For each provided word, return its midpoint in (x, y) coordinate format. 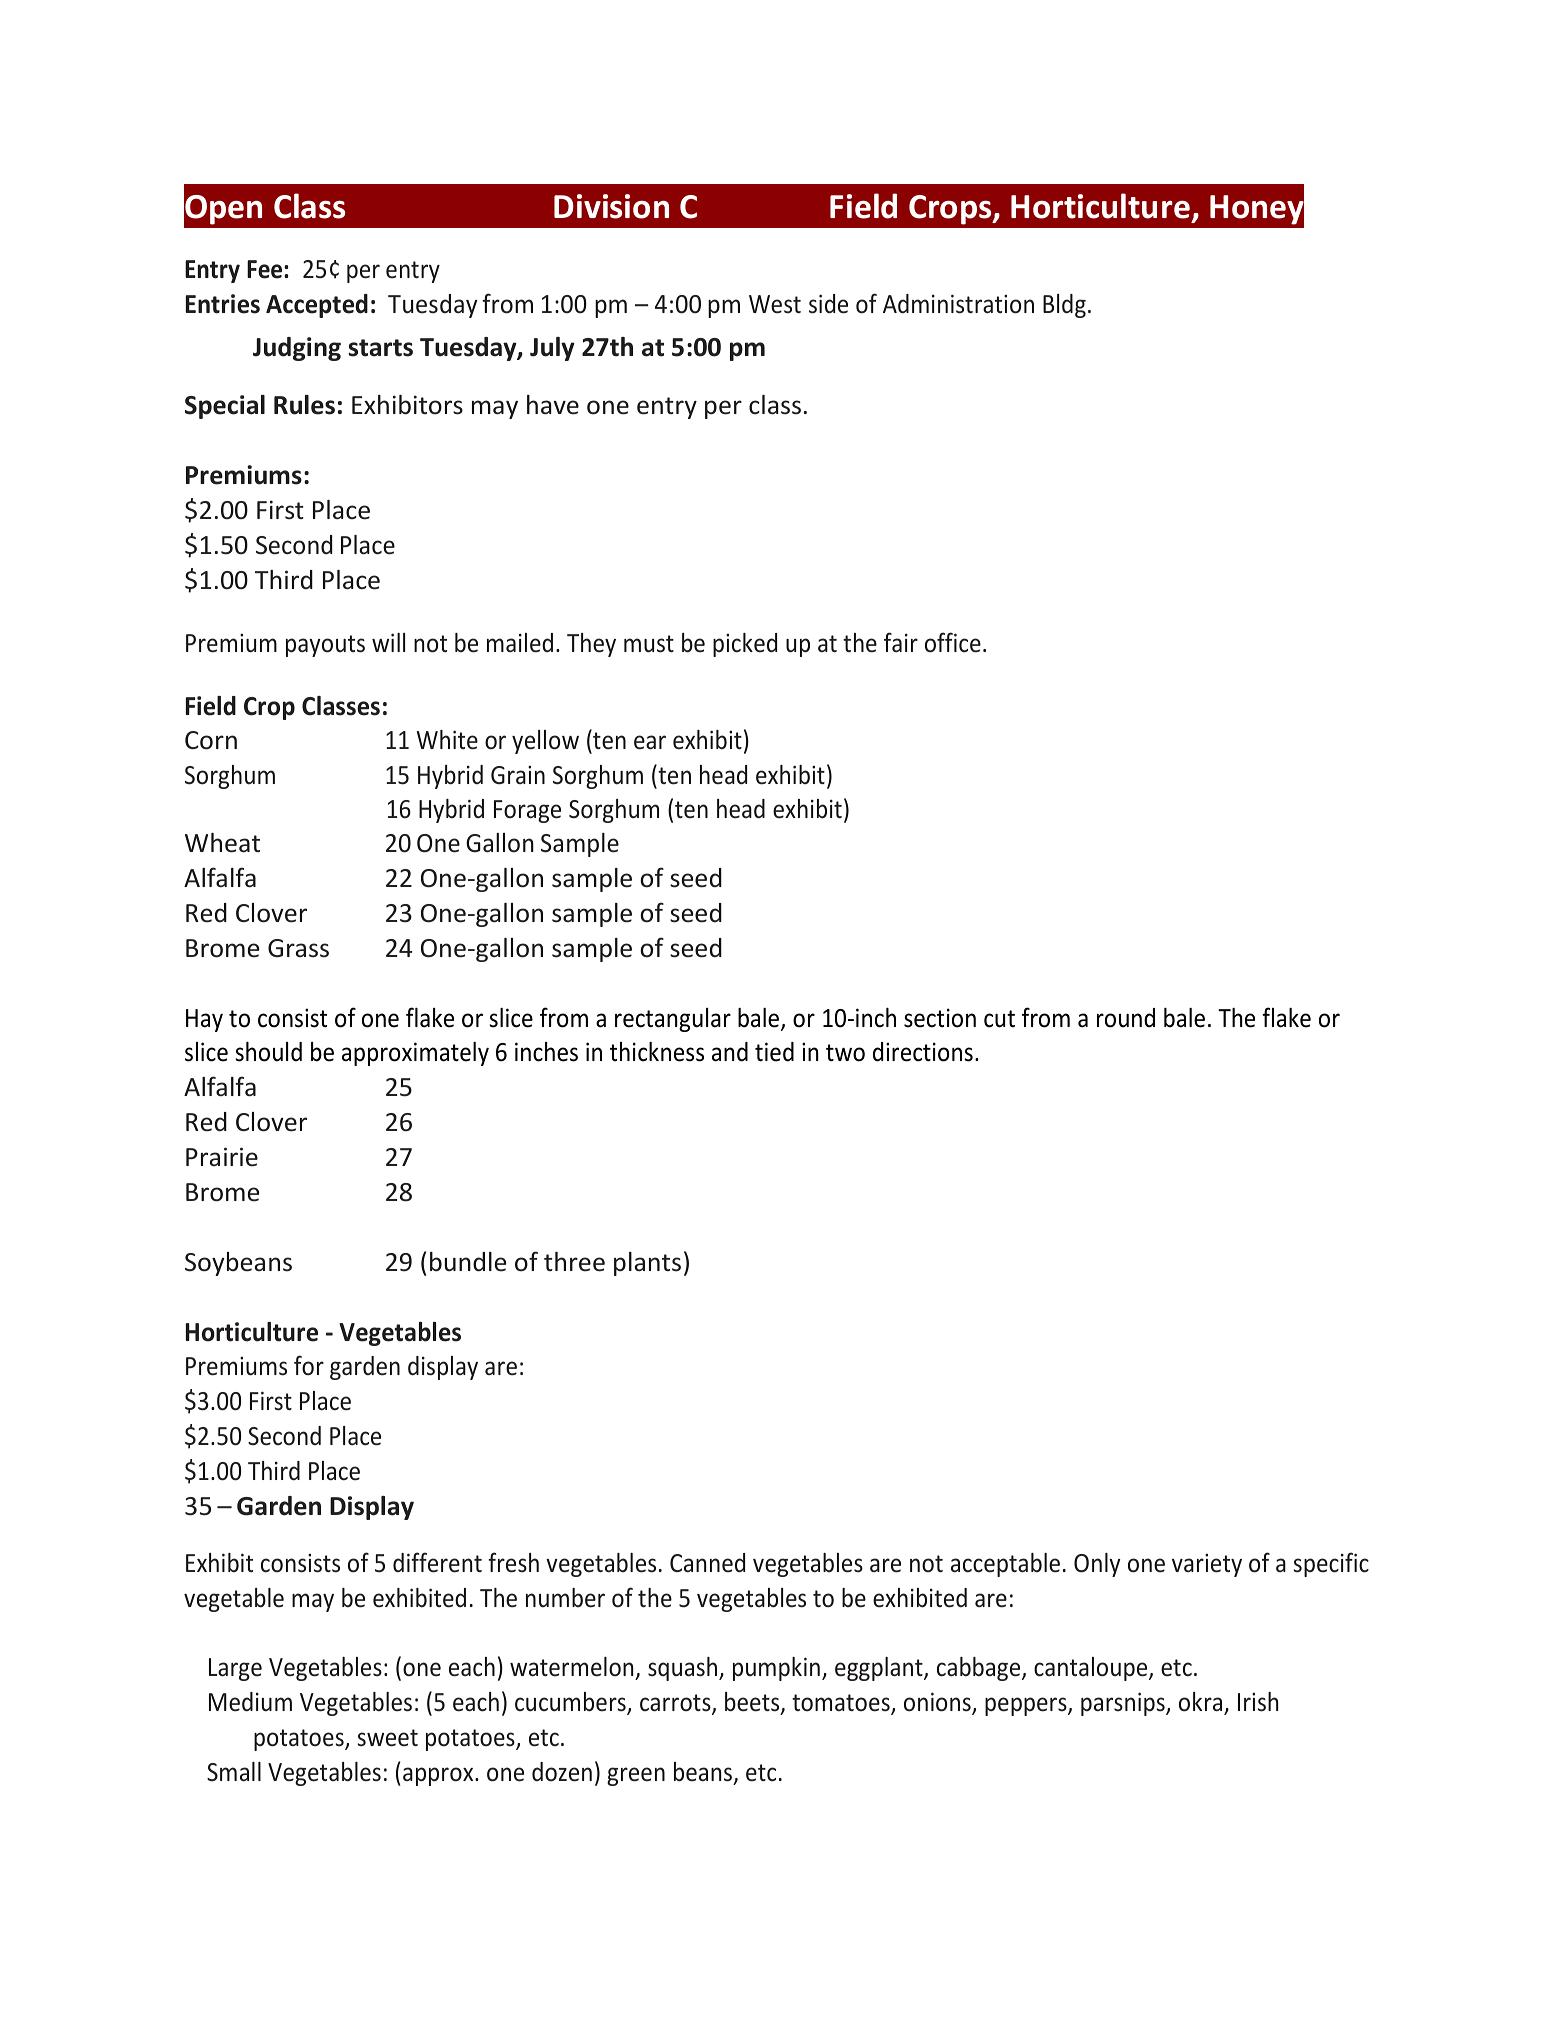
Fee (266, 269)
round (1126, 1018)
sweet (388, 1738)
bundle (468, 1262)
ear (650, 742)
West (775, 304)
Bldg (1064, 306)
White (447, 740)
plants (647, 1264)
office (953, 642)
